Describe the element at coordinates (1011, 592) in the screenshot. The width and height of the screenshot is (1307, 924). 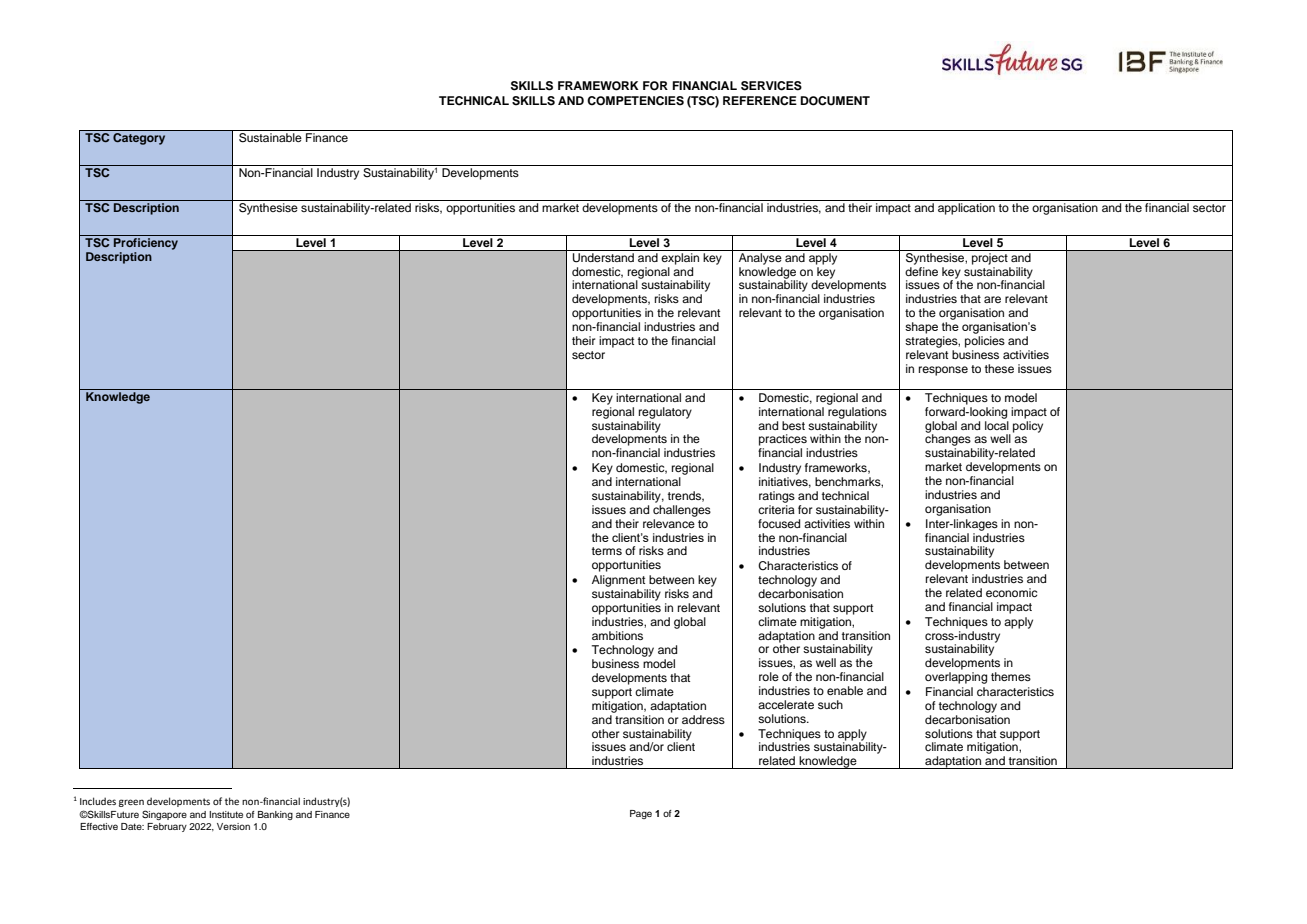
I see `economic` at that location.
